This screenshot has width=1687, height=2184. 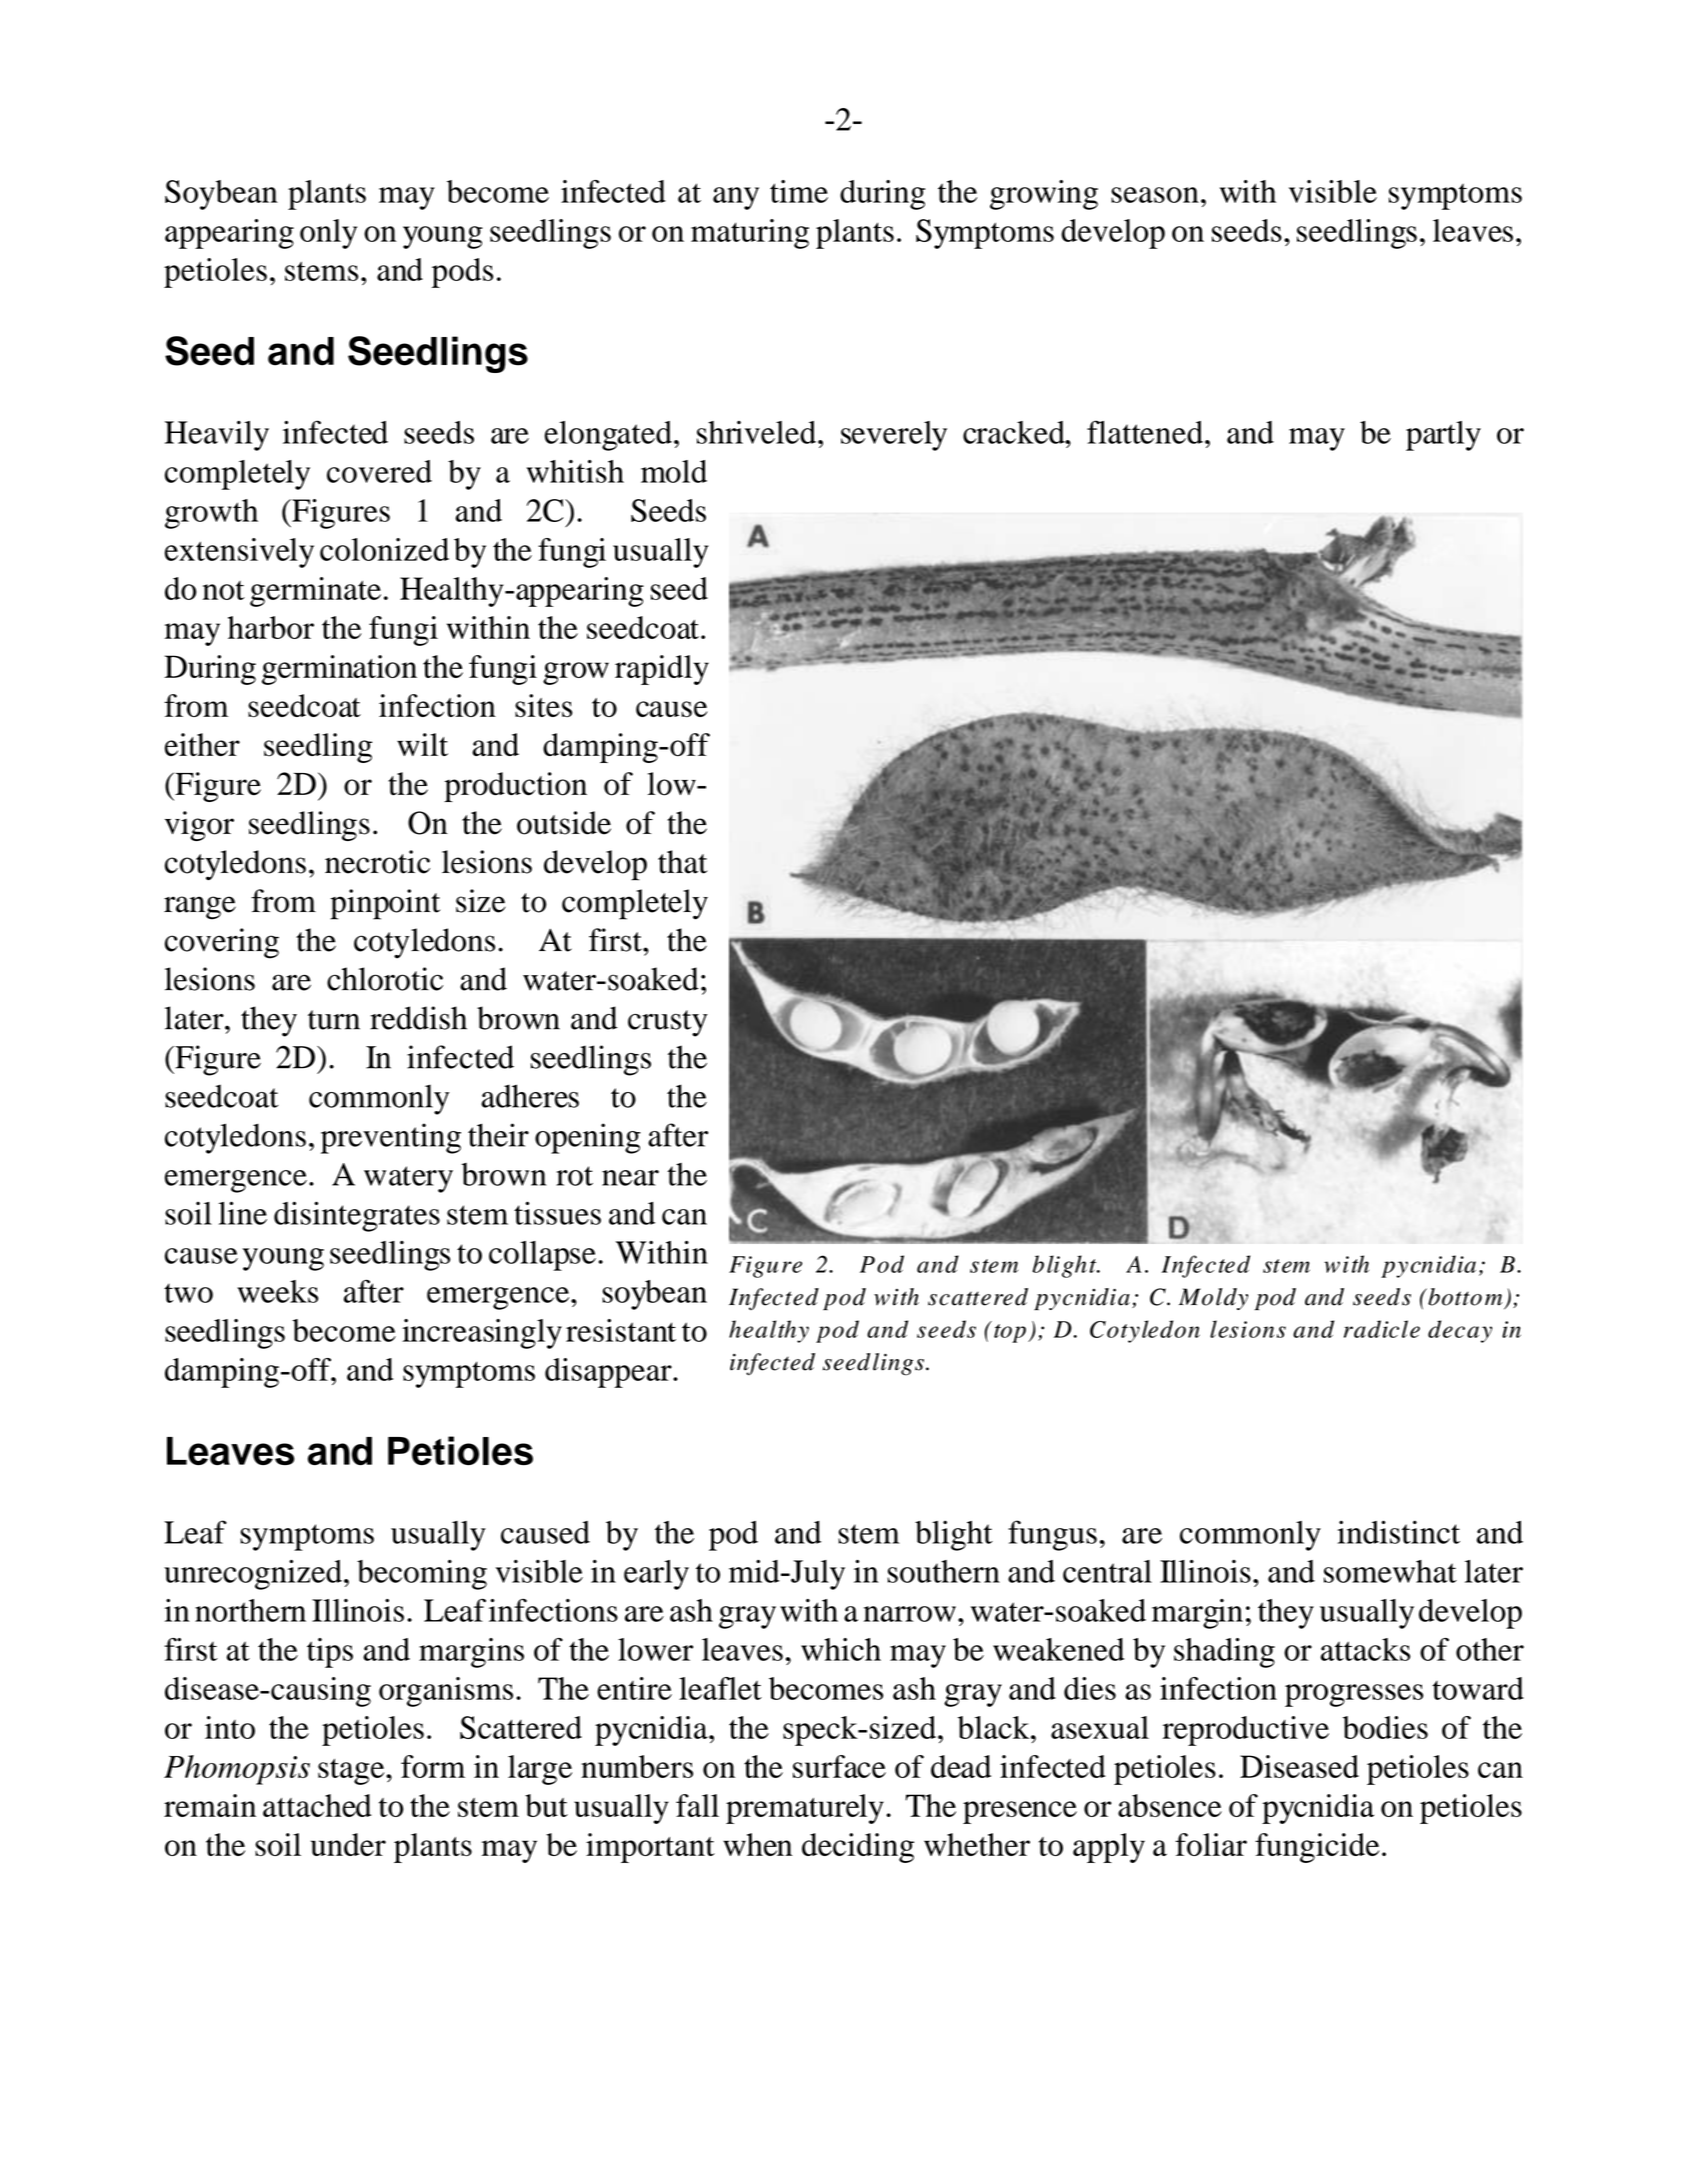 What do you see at coordinates (799, 191) in the screenshot?
I see `time` at bounding box center [799, 191].
